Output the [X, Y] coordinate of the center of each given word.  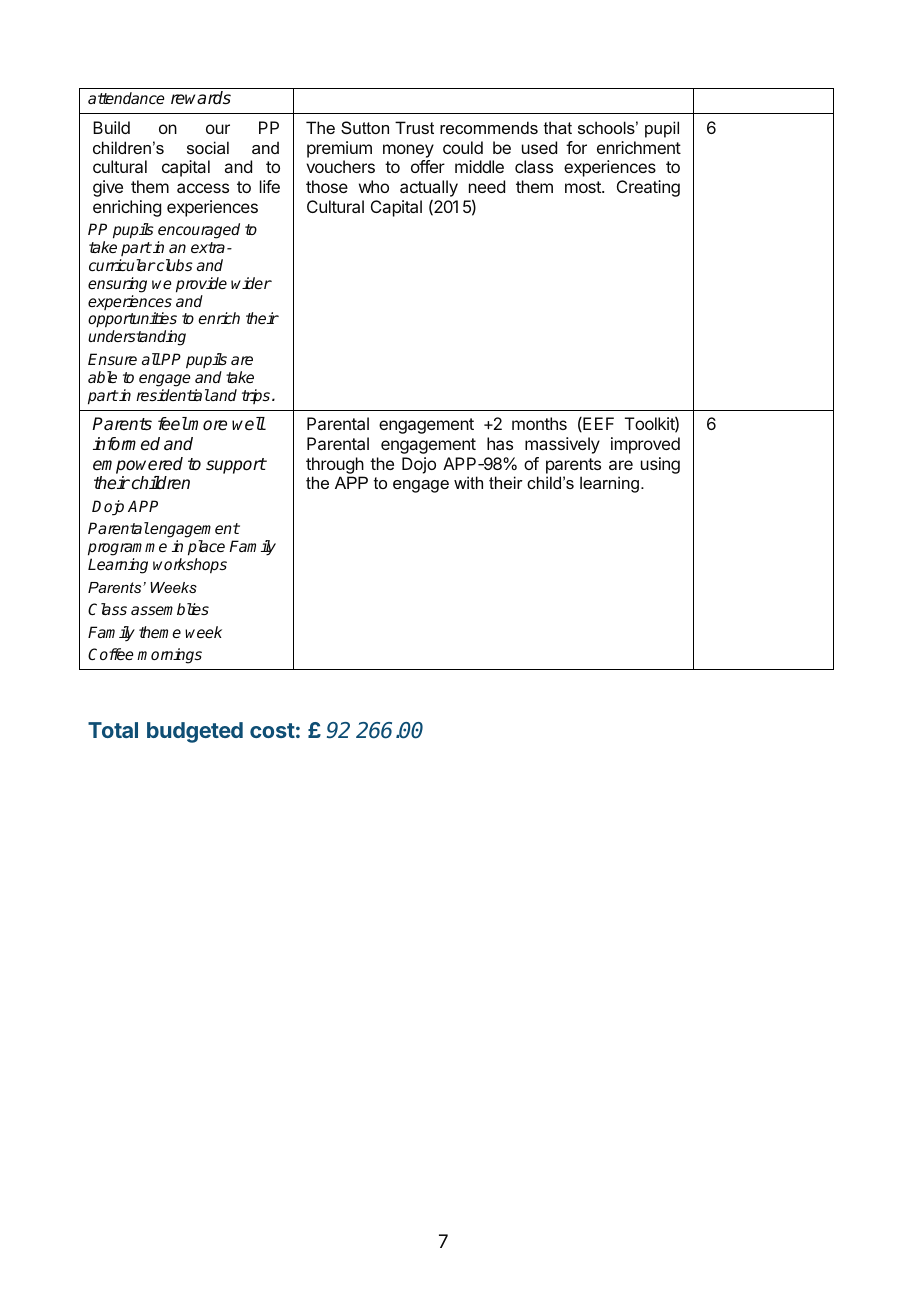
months [539, 423]
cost [272, 730]
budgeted [195, 732]
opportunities [132, 321]
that [558, 127]
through [335, 465]
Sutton [365, 127]
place [206, 549]
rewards [201, 98]
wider [251, 283]
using [660, 465]
